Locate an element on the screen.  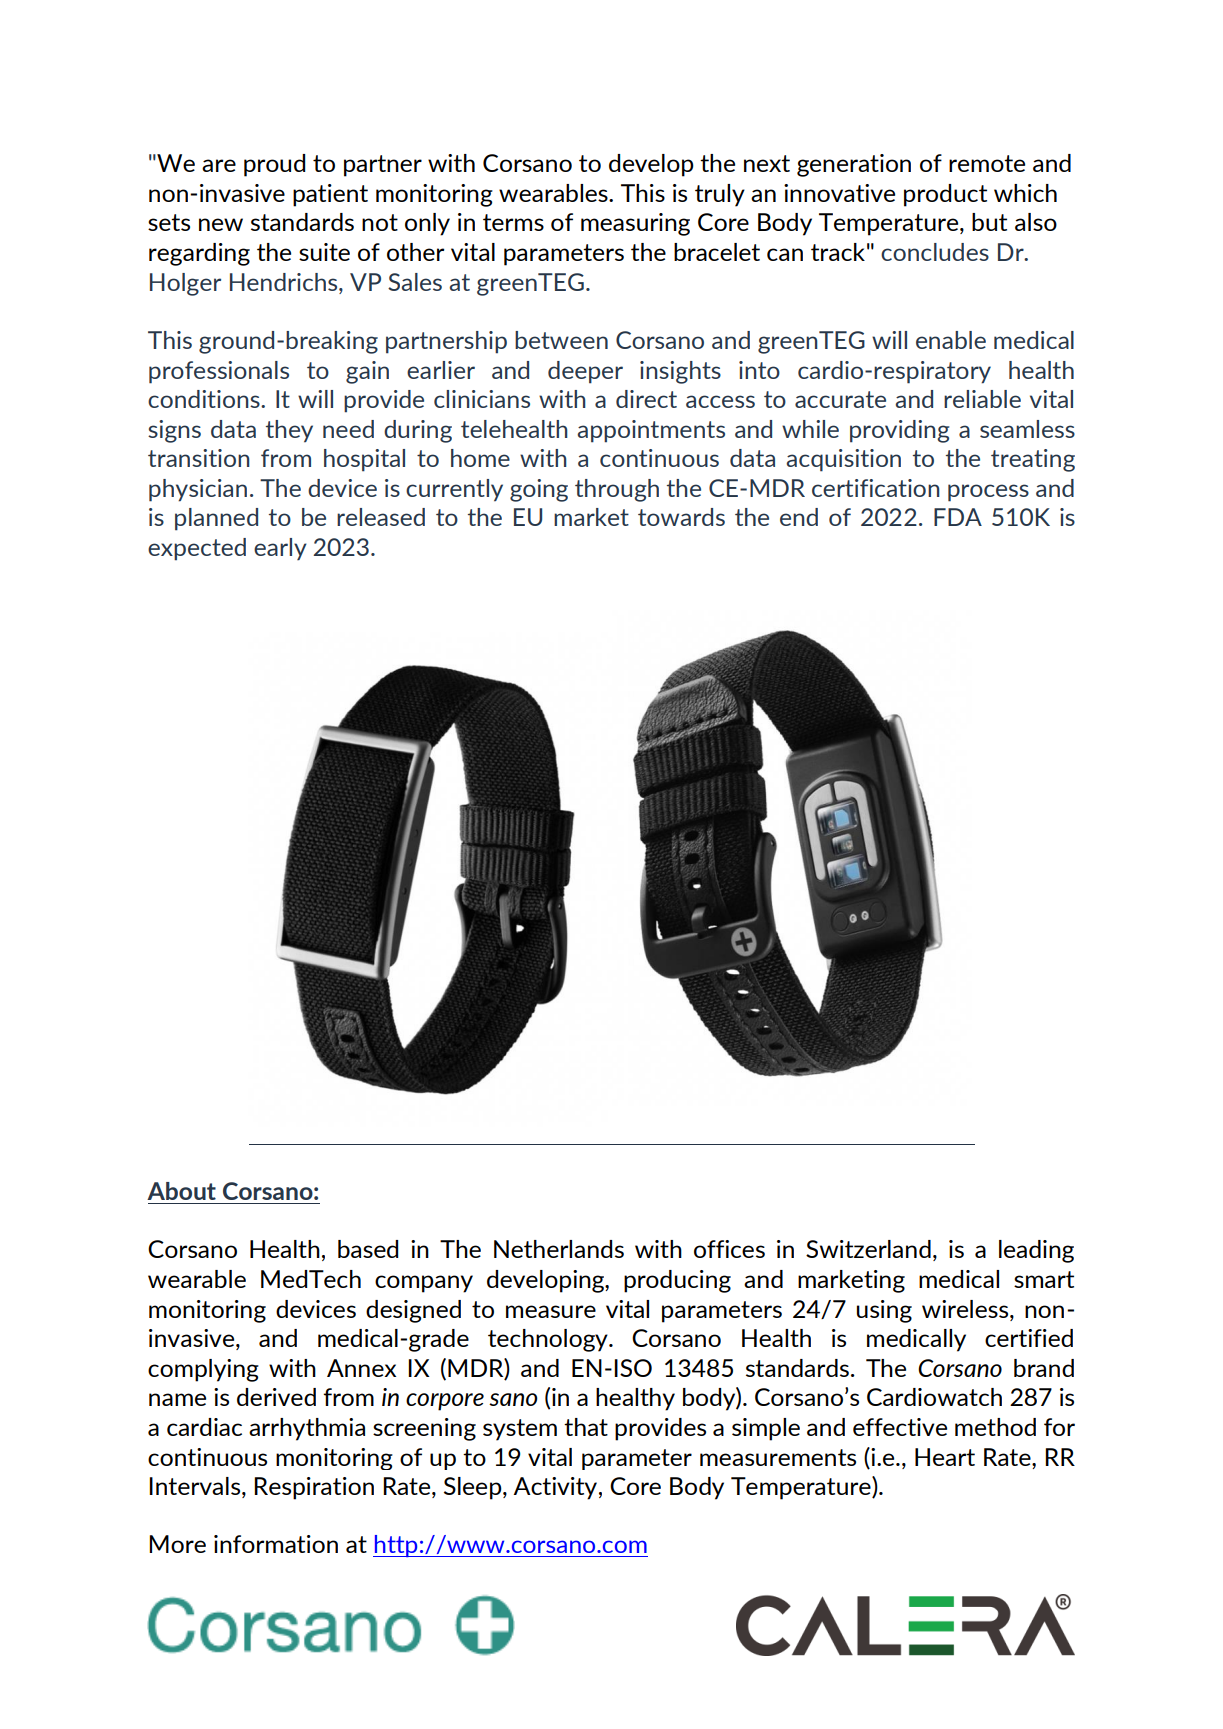
FDA is located at coordinates (958, 517).
